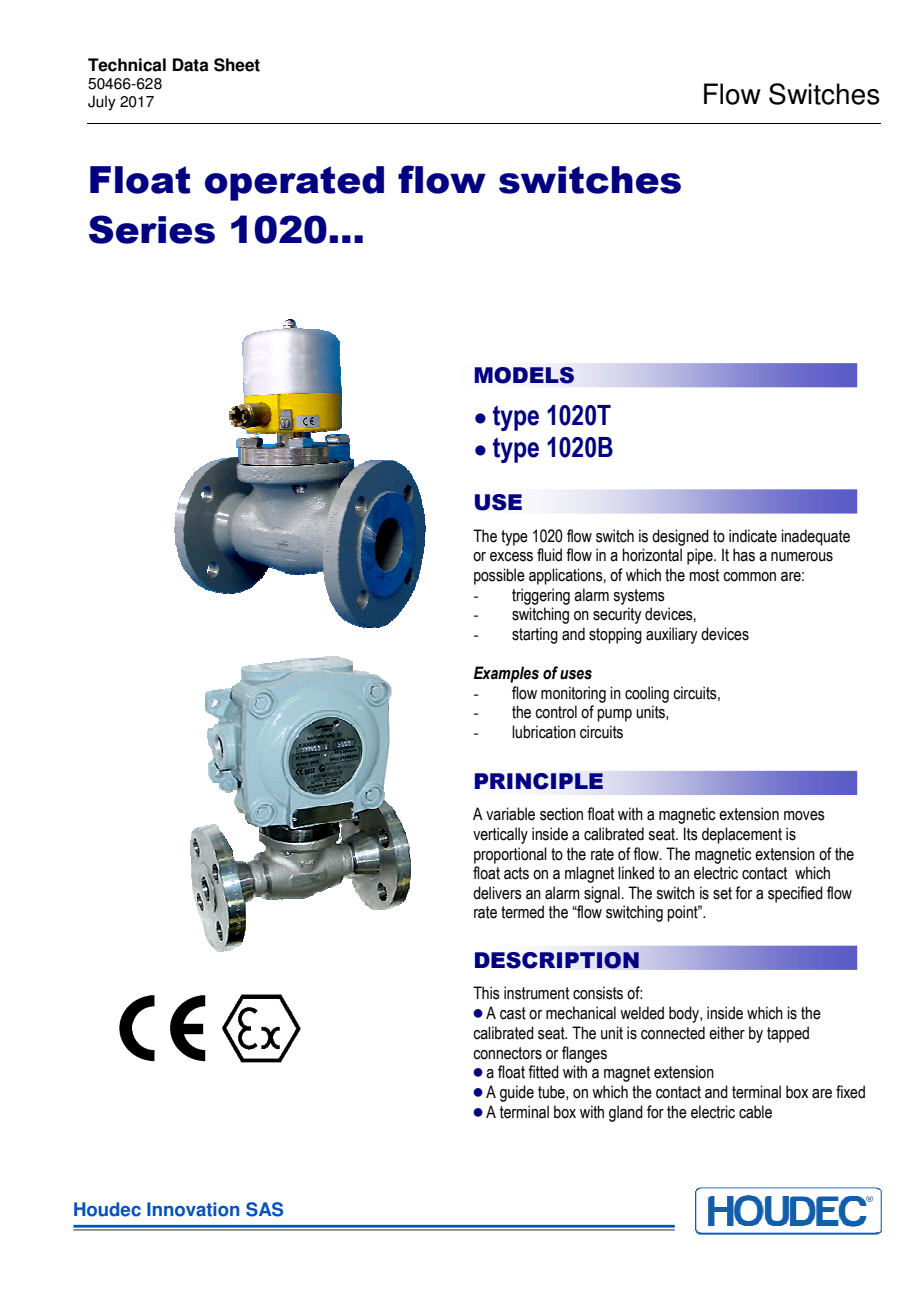 The image size is (924, 1308). Describe the element at coordinates (191, 65) in the page. I see `Data` at that location.
